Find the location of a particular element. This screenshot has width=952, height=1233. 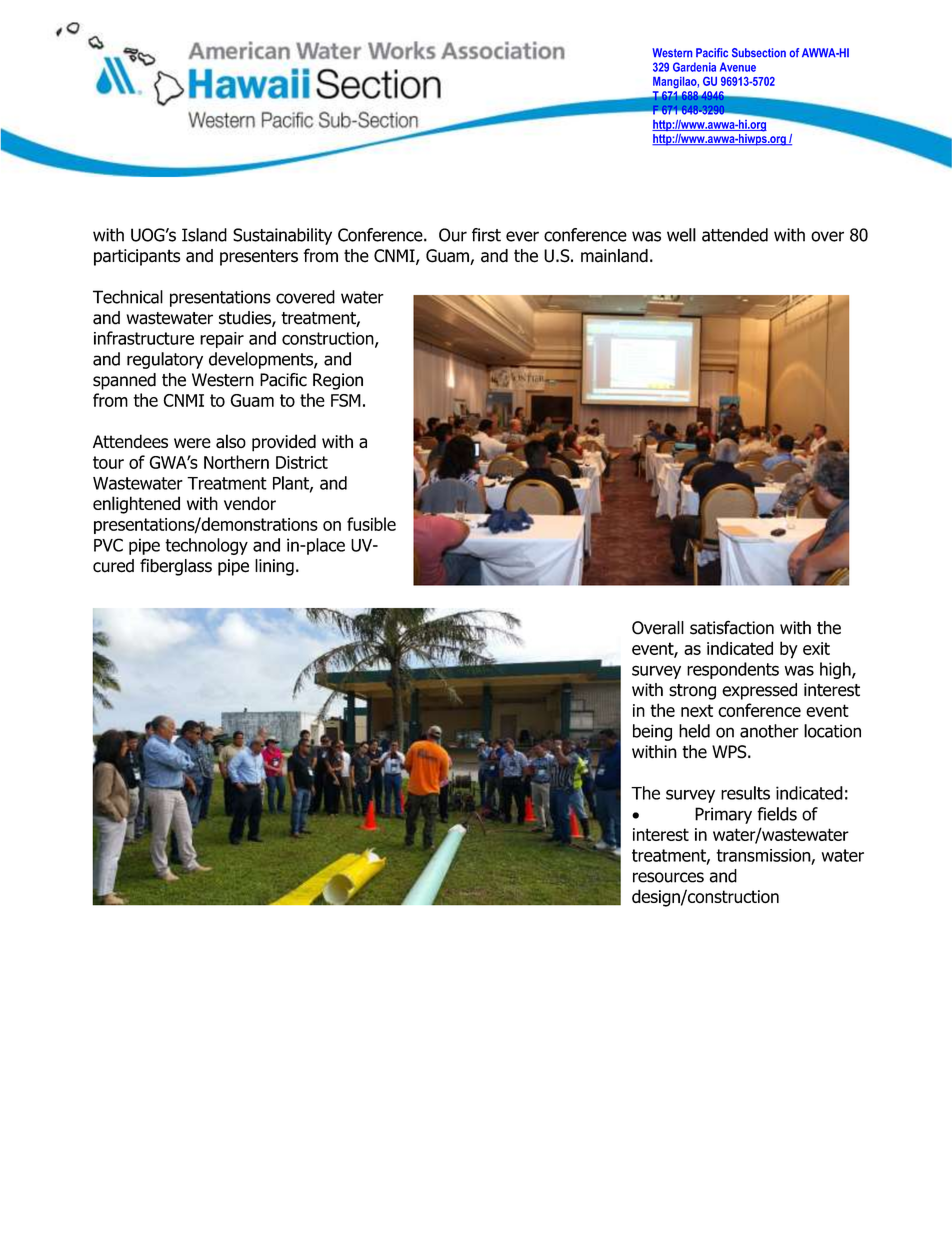

Avenue is located at coordinates (738, 67).
